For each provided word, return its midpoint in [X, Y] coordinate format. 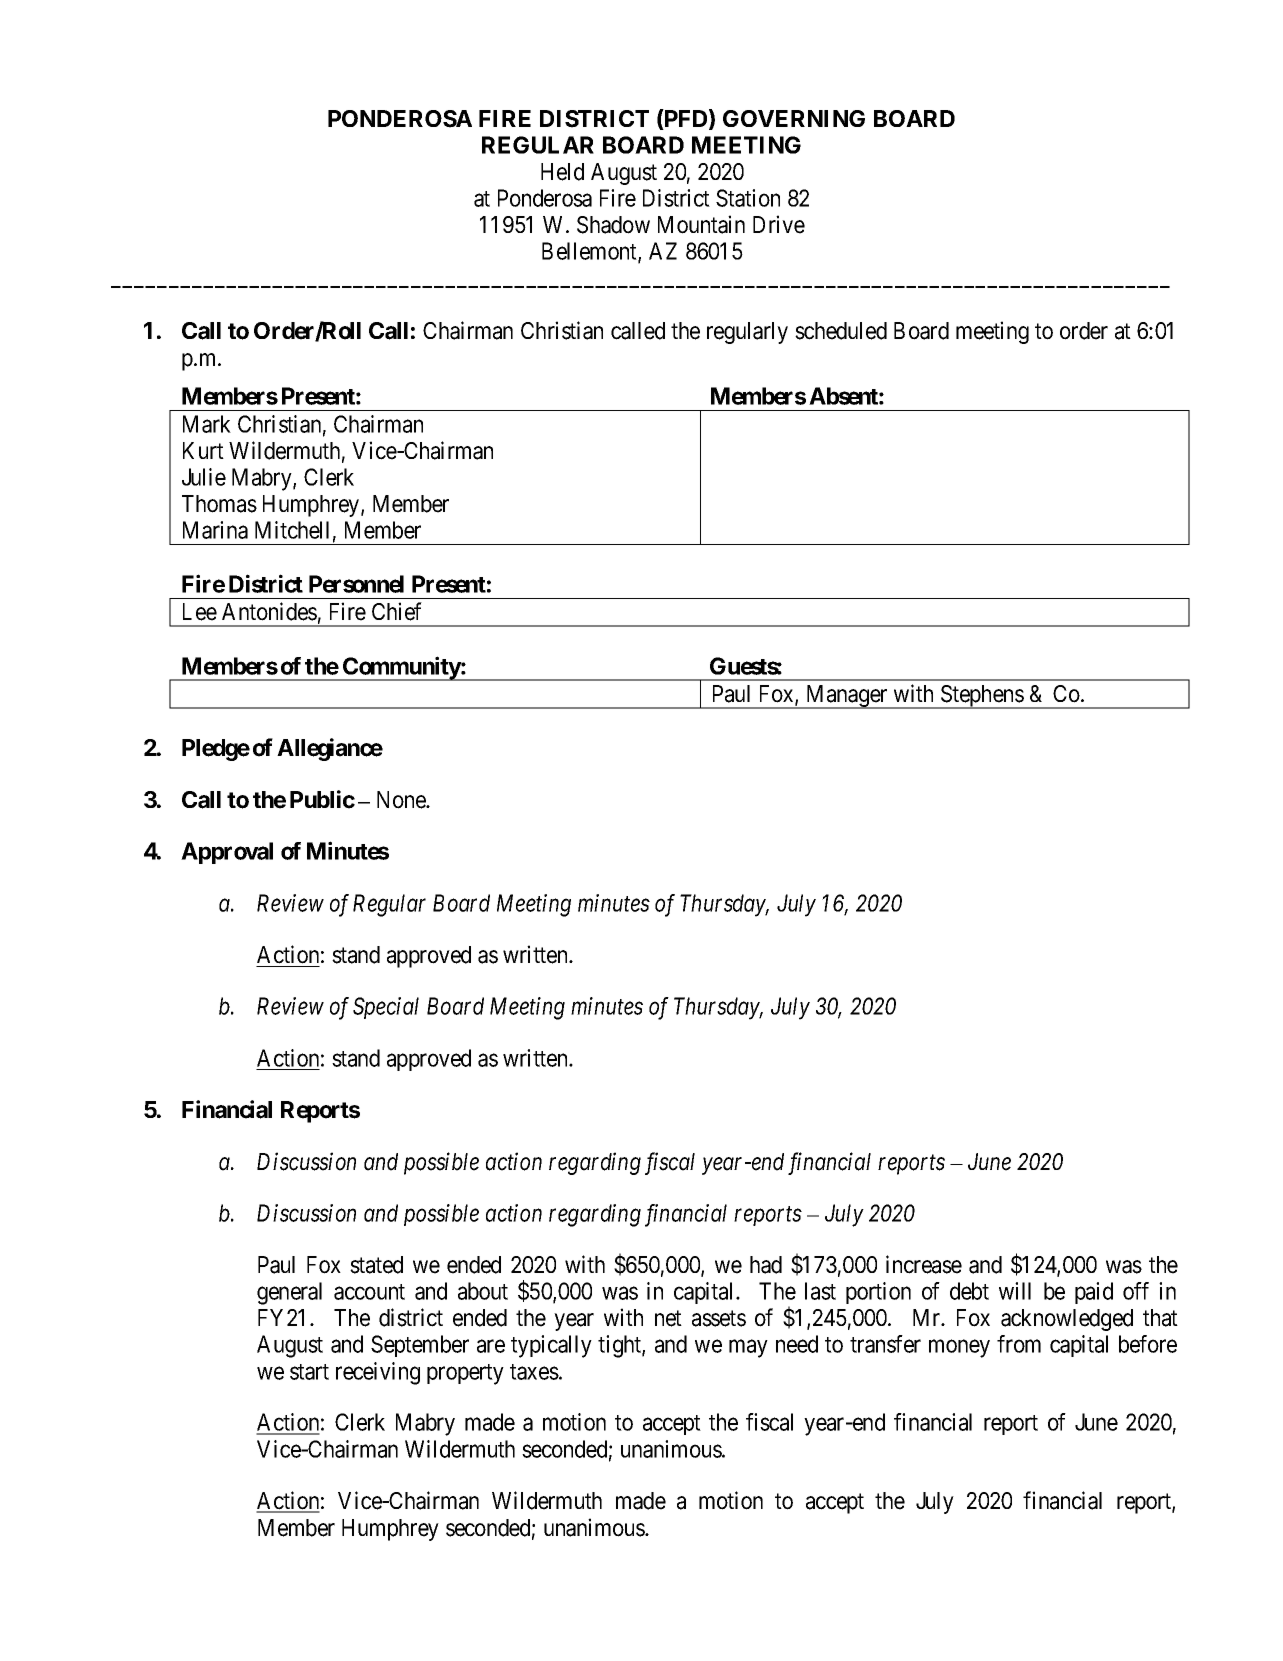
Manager [846, 697]
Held [562, 172]
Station [748, 198]
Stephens [982, 697]
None [402, 800]
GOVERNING [794, 118]
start [309, 1372]
